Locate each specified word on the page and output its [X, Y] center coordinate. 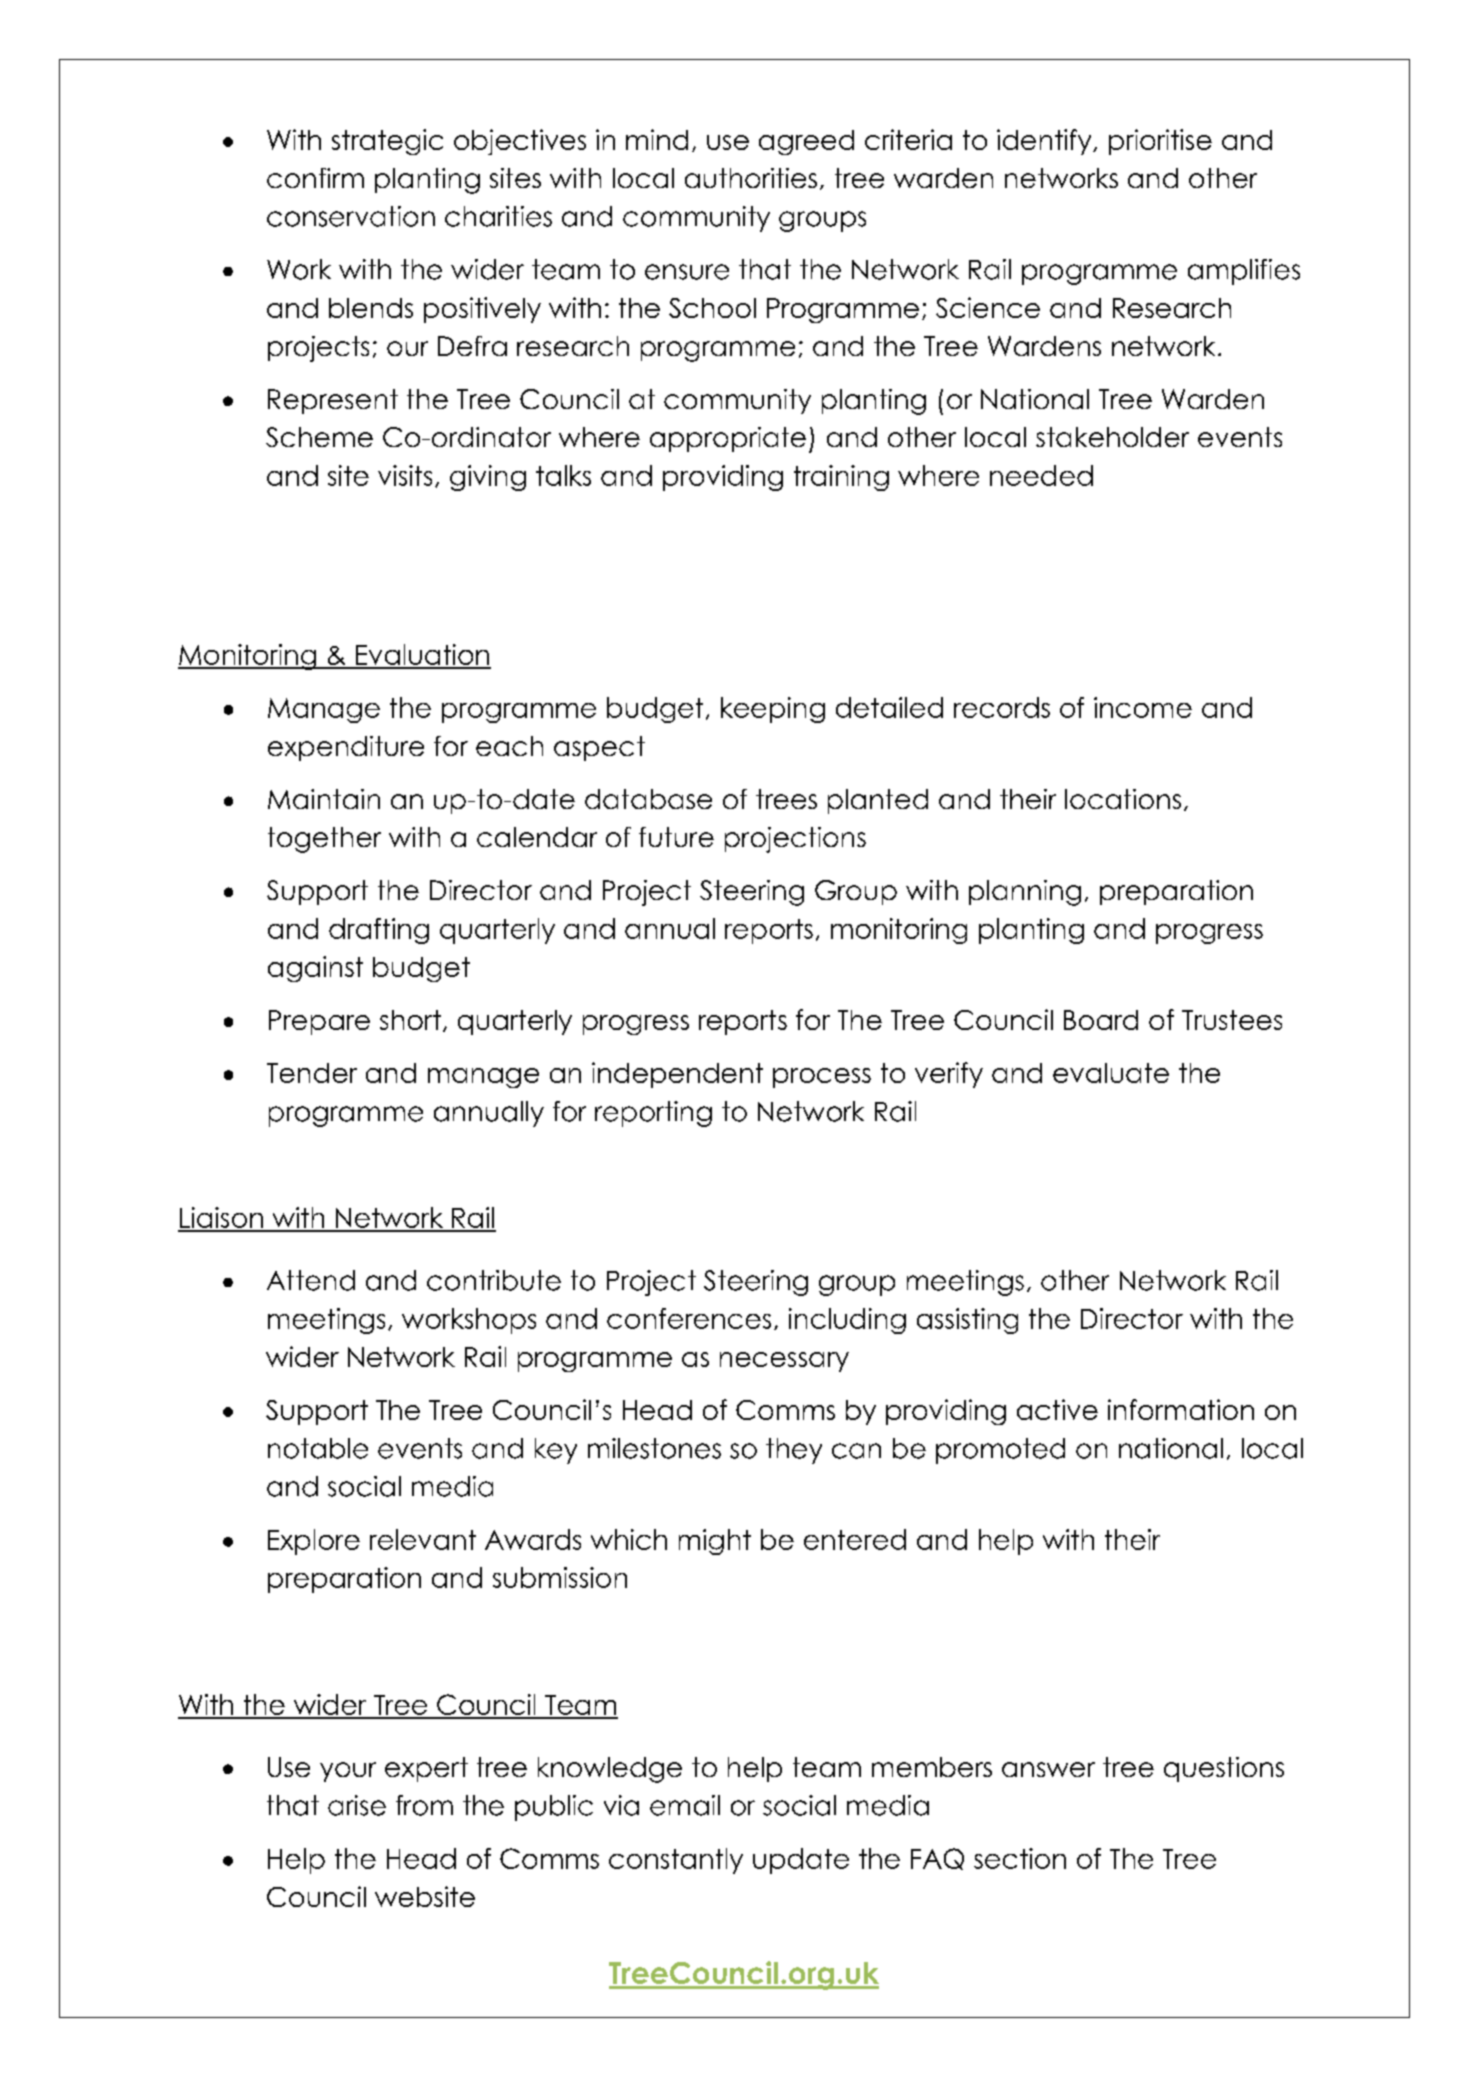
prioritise [1160, 142]
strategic [387, 142]
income [1143, 707]
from [424, 1805]
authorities [751, 178]
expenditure [346, 748]
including [847, 1321]
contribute [494, 1280]
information [1181, 1409]
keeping [773, 710]
